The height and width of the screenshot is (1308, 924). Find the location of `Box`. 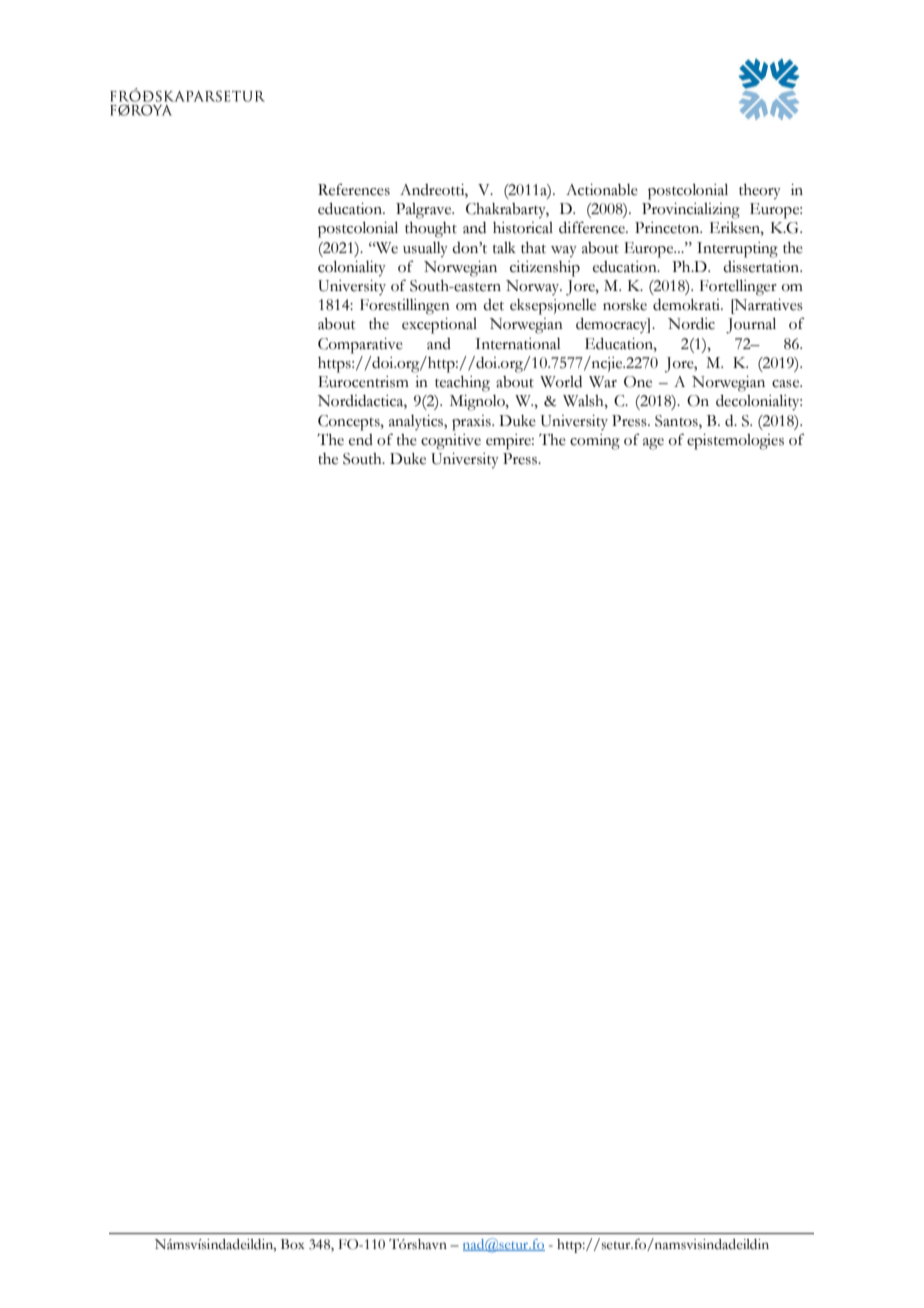

Box is located at coordinates (293, 1244).
